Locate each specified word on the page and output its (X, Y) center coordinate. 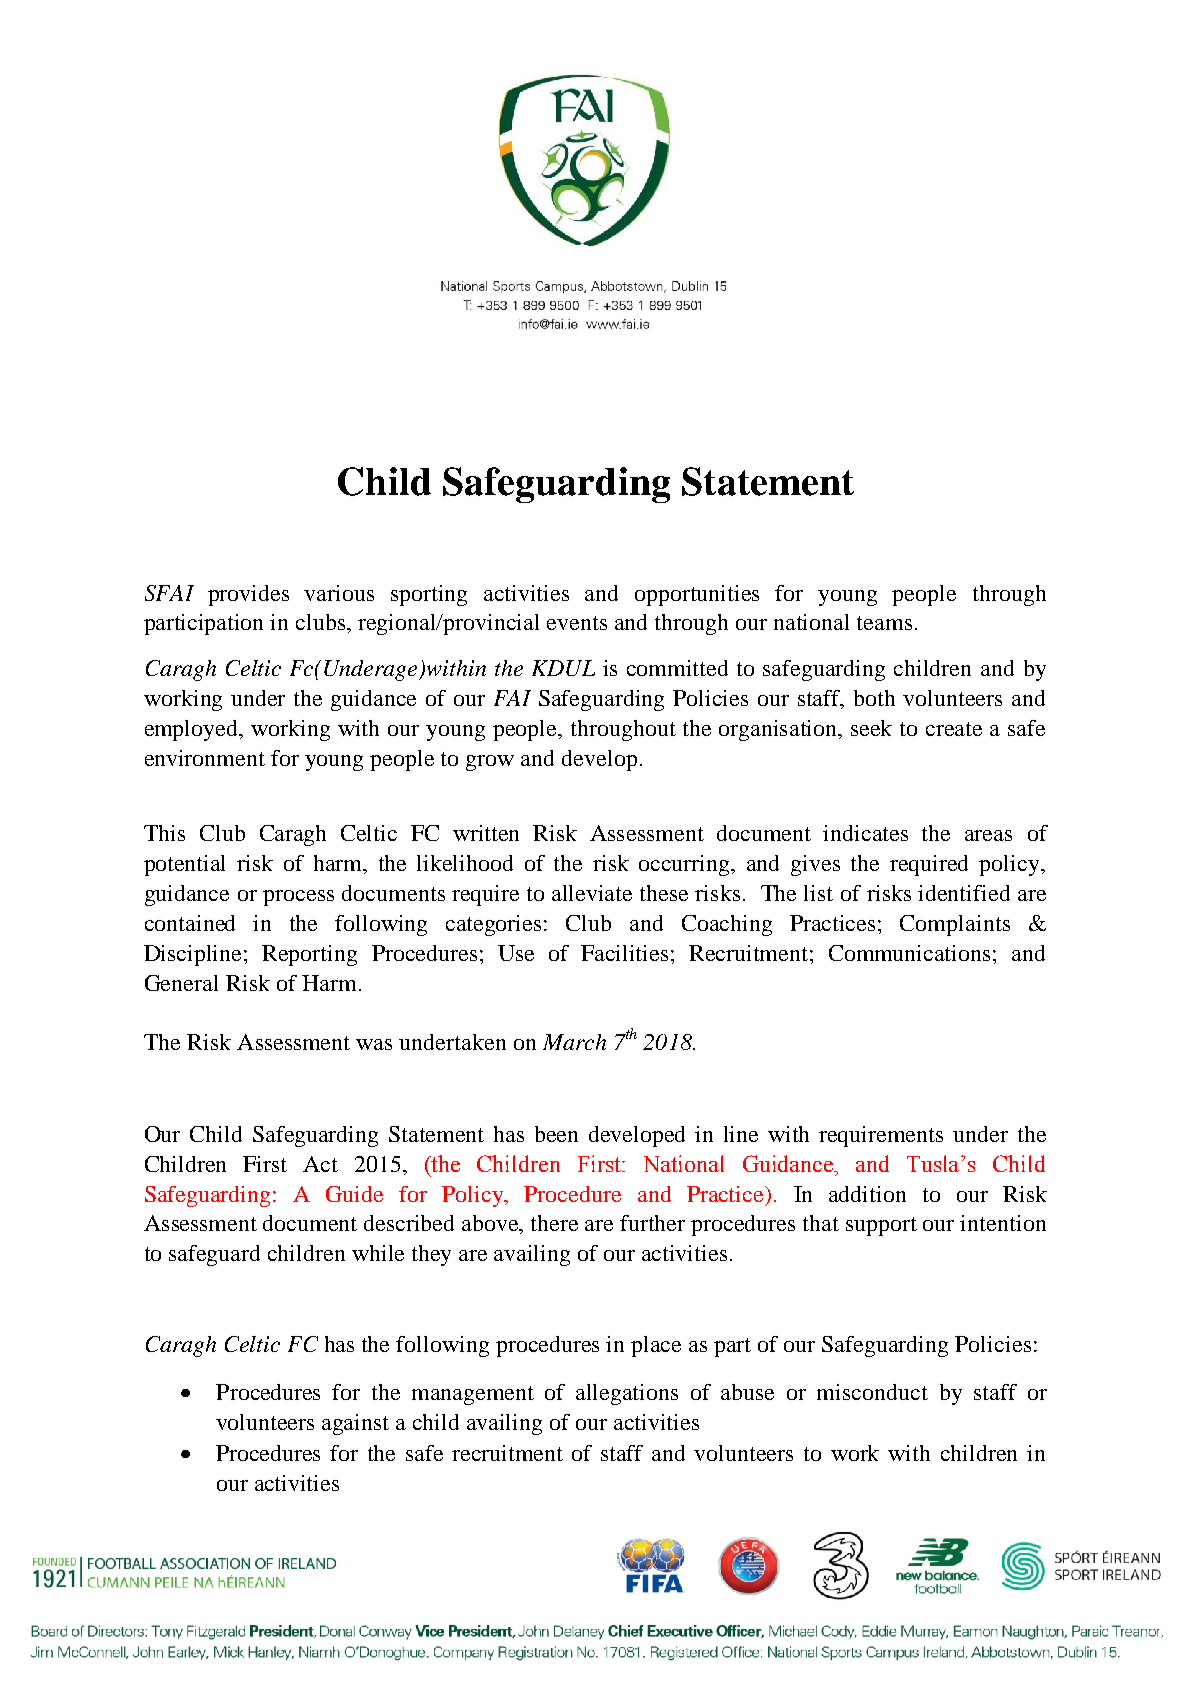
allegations (627, 1394)
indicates (865, 833)
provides (248, 595)
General (181, 983)
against (355, 1424)
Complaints (955, 925)
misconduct (872, 1392)
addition (867, 1194)
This (164, 833)
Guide (354, 1194)
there (554, 1223)
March (574, 1042)
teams (884, 623)
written (486, 833)
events (577, 623)
